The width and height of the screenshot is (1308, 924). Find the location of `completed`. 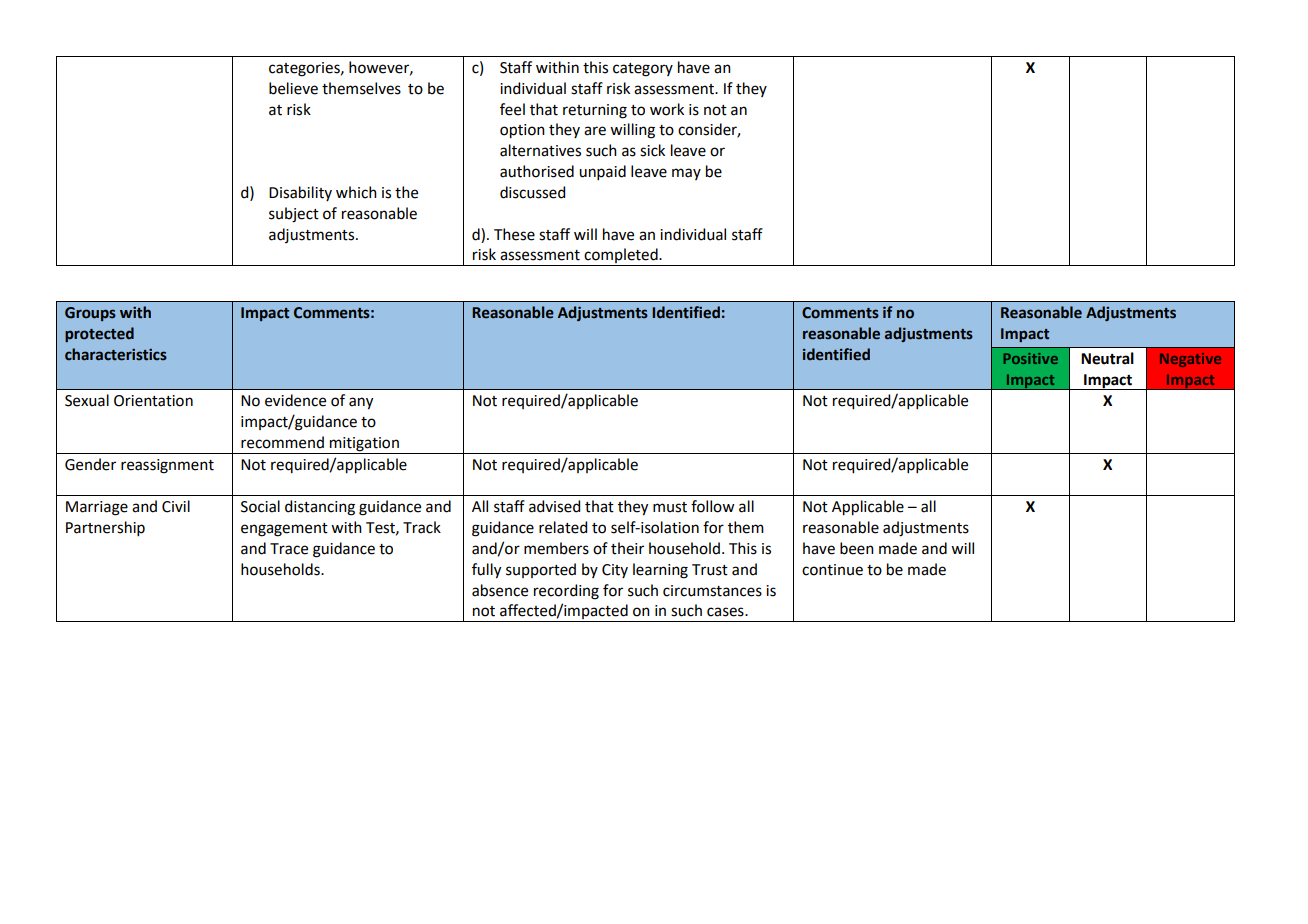

completed is located at coordinates (621, 257).
